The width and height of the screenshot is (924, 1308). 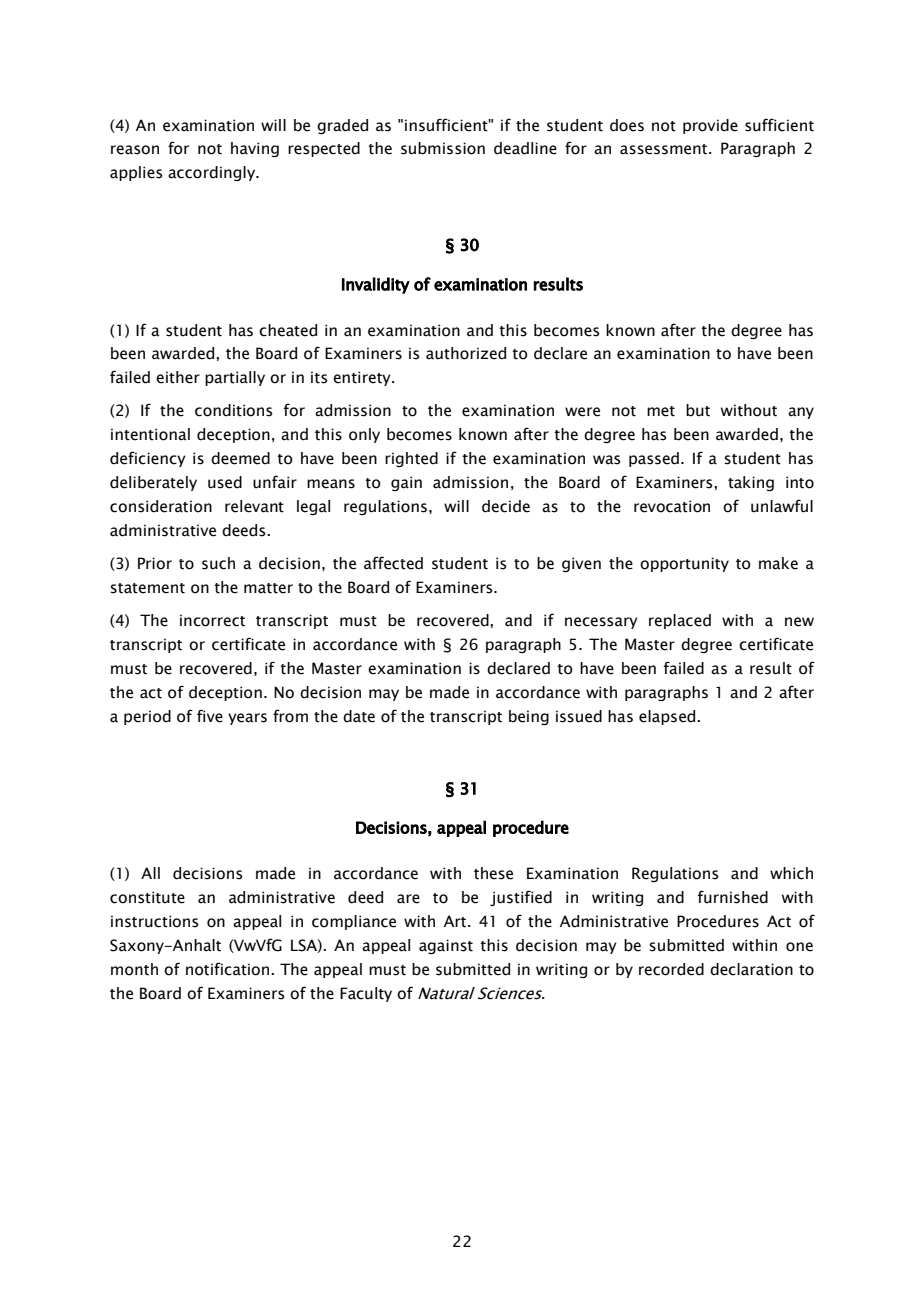 What do you see at coordinates (210, 716) in the screenshot?
I see `five` at bounding box center [210, 716].
